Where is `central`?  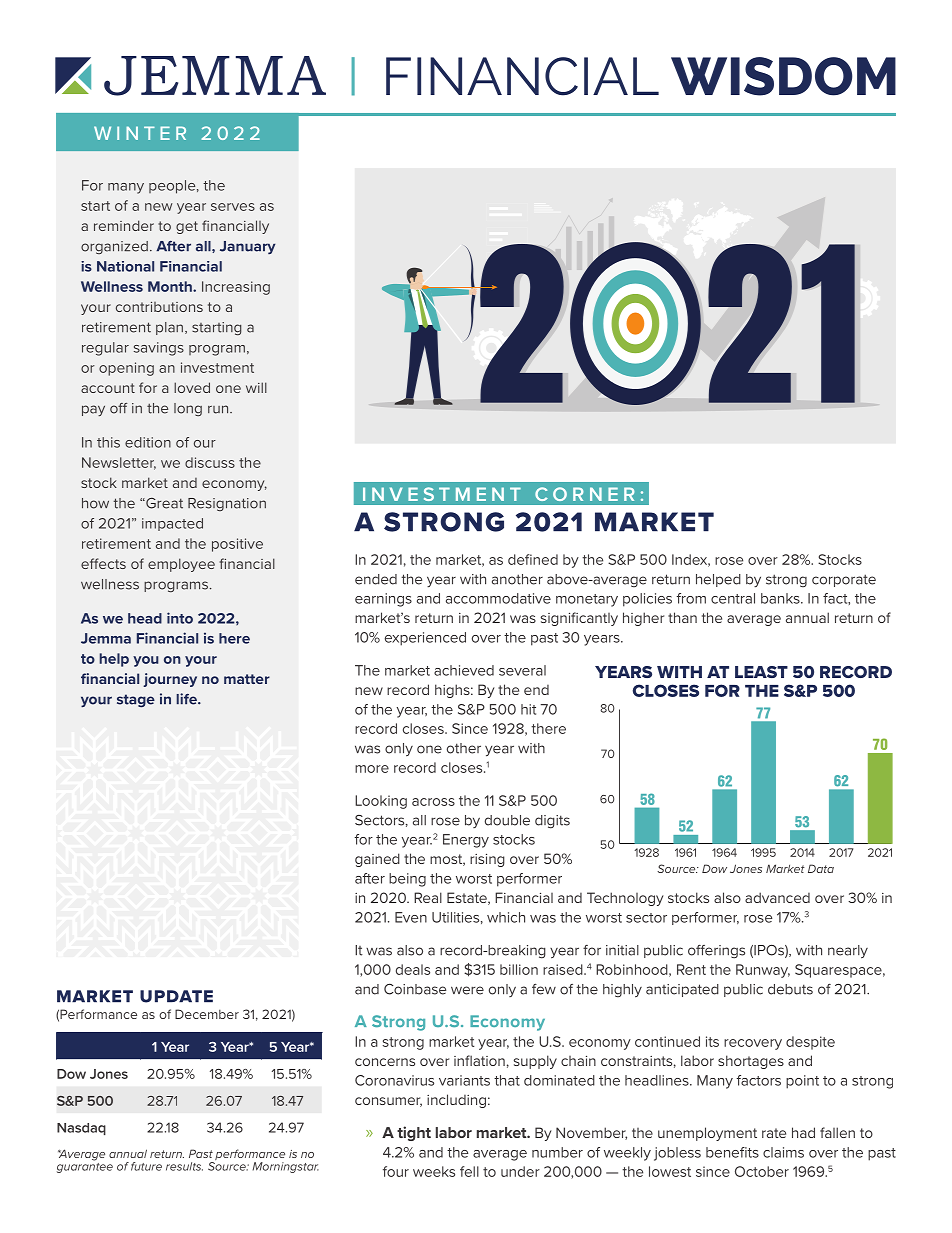
central is located at coordinates (733, 598).
